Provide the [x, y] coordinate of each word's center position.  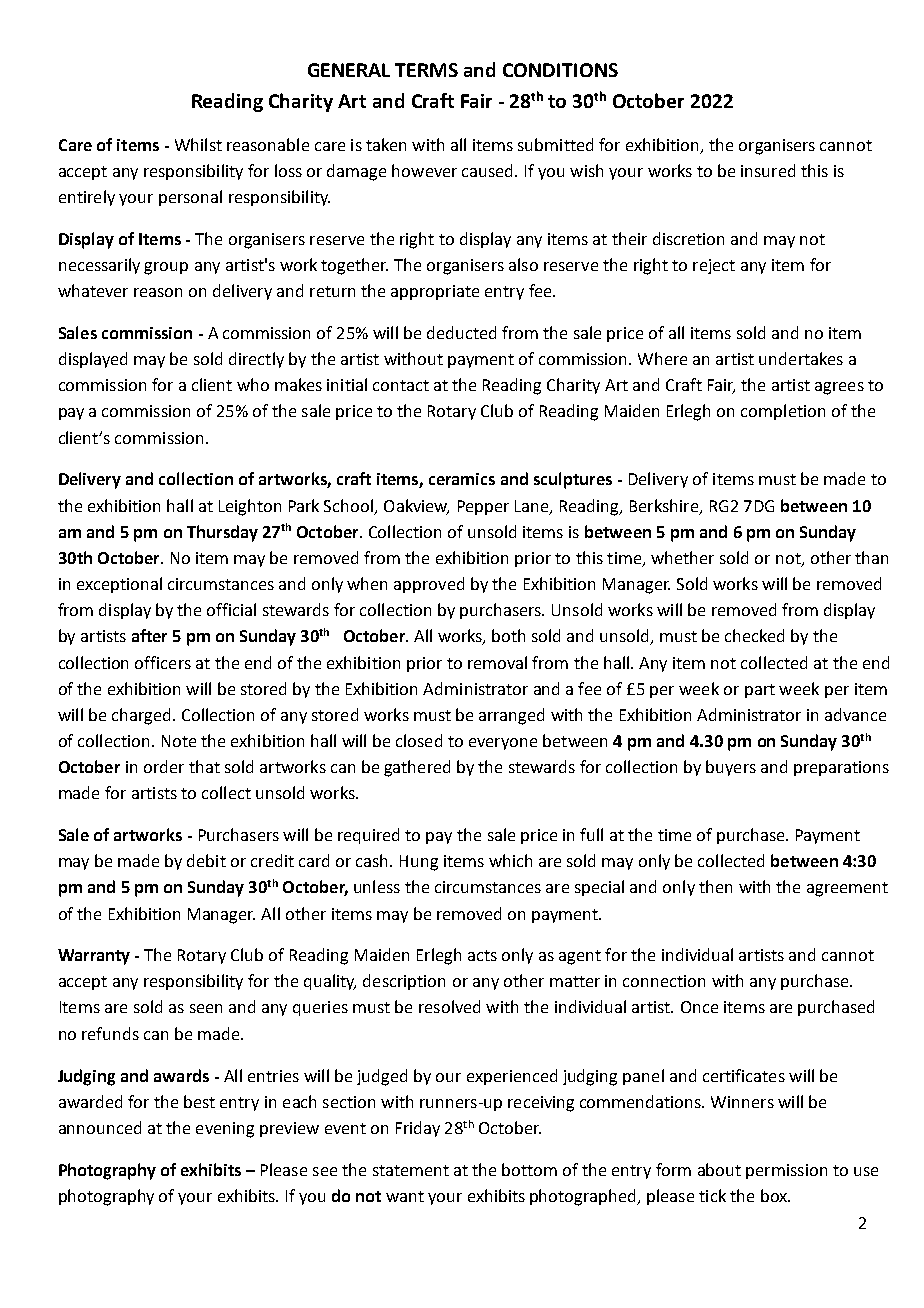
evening [225, 1130]
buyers [731, 768]
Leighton [250, 507]
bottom [529, 1169]
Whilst [198, 144]
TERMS [426, 70]
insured [768, 170]
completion [783, 412]
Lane [533, 507]
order [164, 766]
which [510, 860]
